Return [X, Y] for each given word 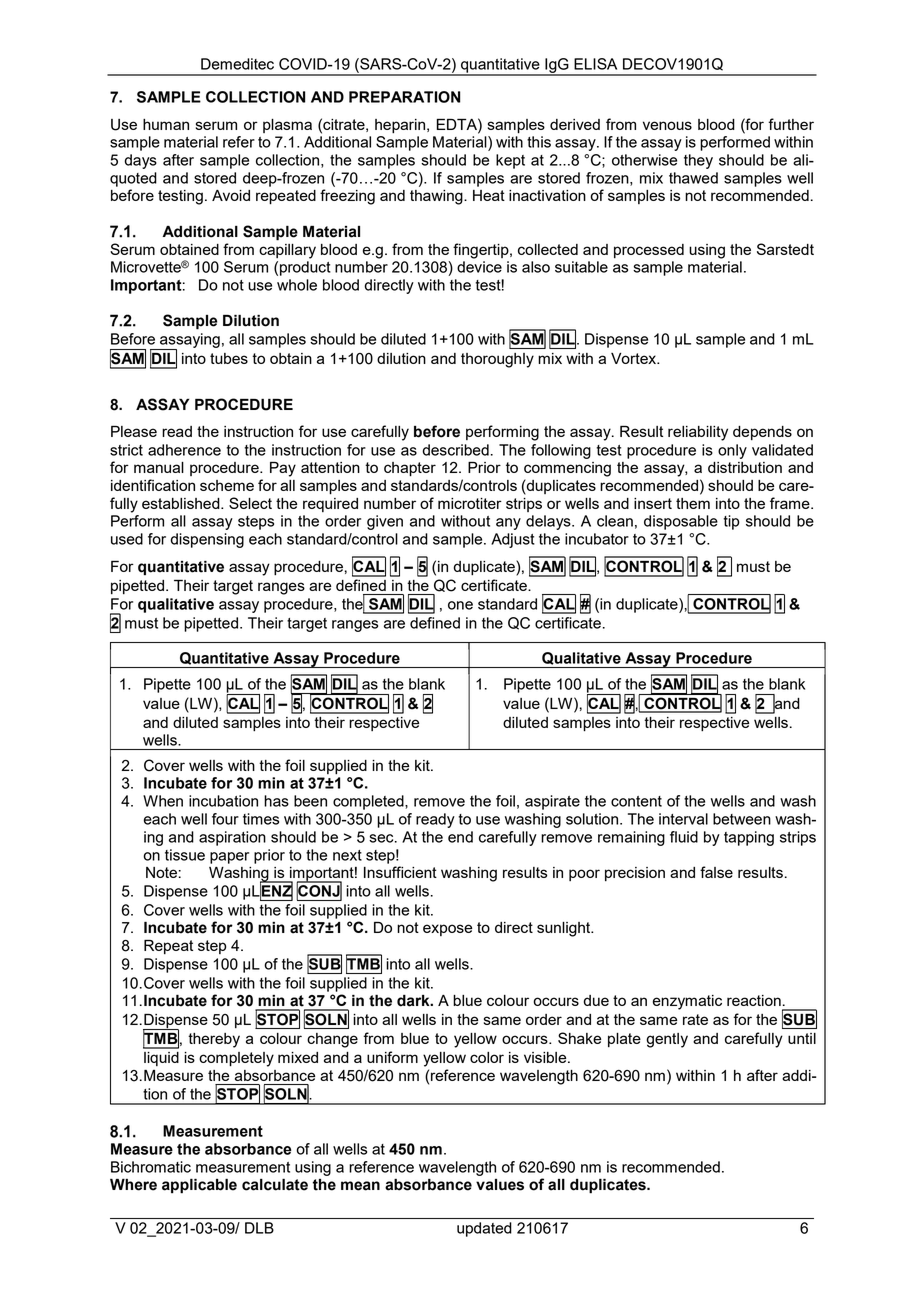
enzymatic [687, 1002]
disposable [681, 522]
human [166, 124]
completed [369, 802]
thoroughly [497, 360]
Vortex [634, 358]
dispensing [207, 540]
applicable [199, 1186]
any [508, 524]
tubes [229, 358]
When [163, 801]
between [742, 819]
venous [667, 125]
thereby [214, 1040]
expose [447, 930]
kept [510, 161]
